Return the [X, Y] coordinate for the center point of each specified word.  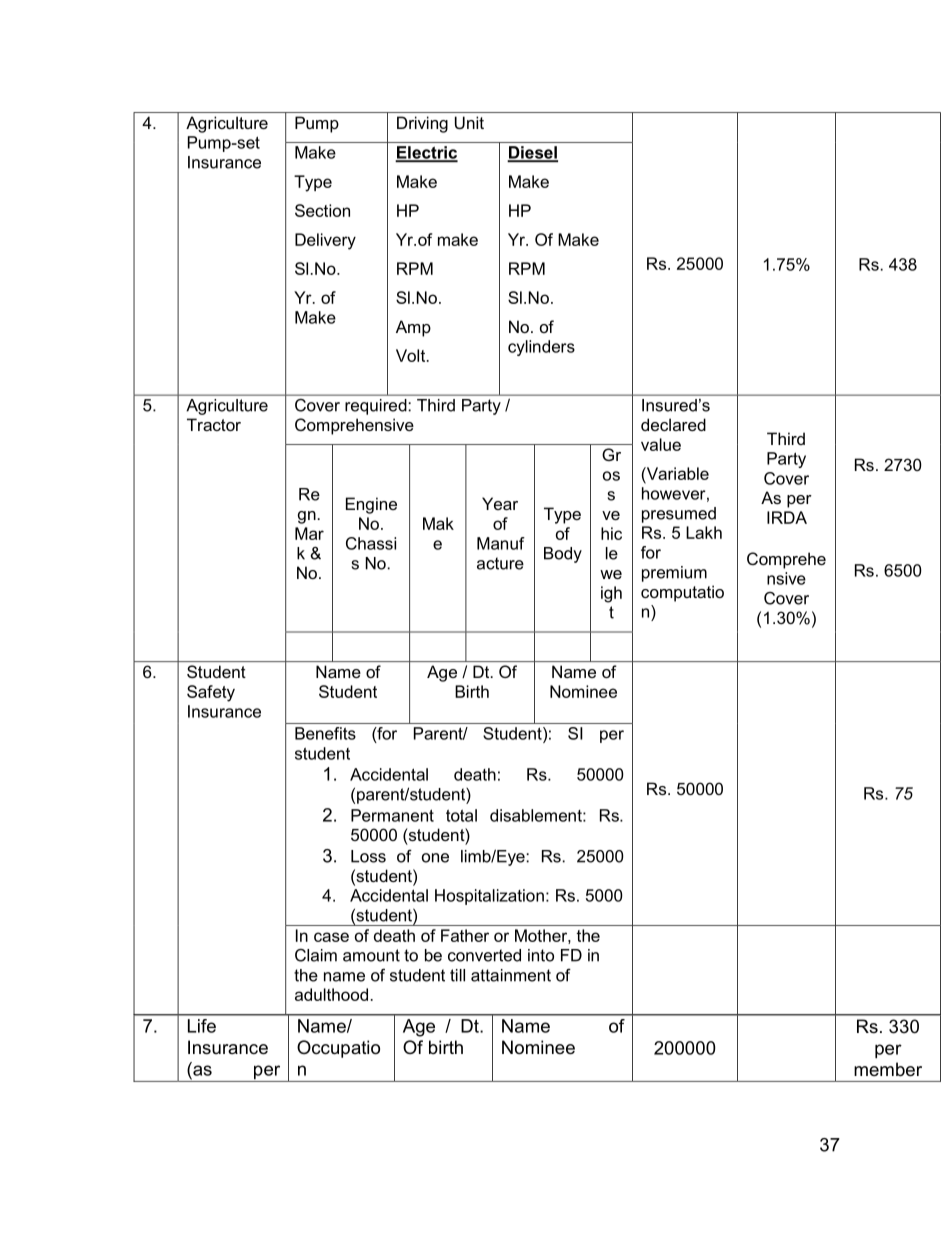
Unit [469, 122]
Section [322, 210]
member [888, 1069]
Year [500, 503]
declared [673, 424]
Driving [422, 124]
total [461, 815]
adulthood [331, 994]
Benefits [325, 733]
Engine [371, 505]
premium [674, 574]
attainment [511, 975]
